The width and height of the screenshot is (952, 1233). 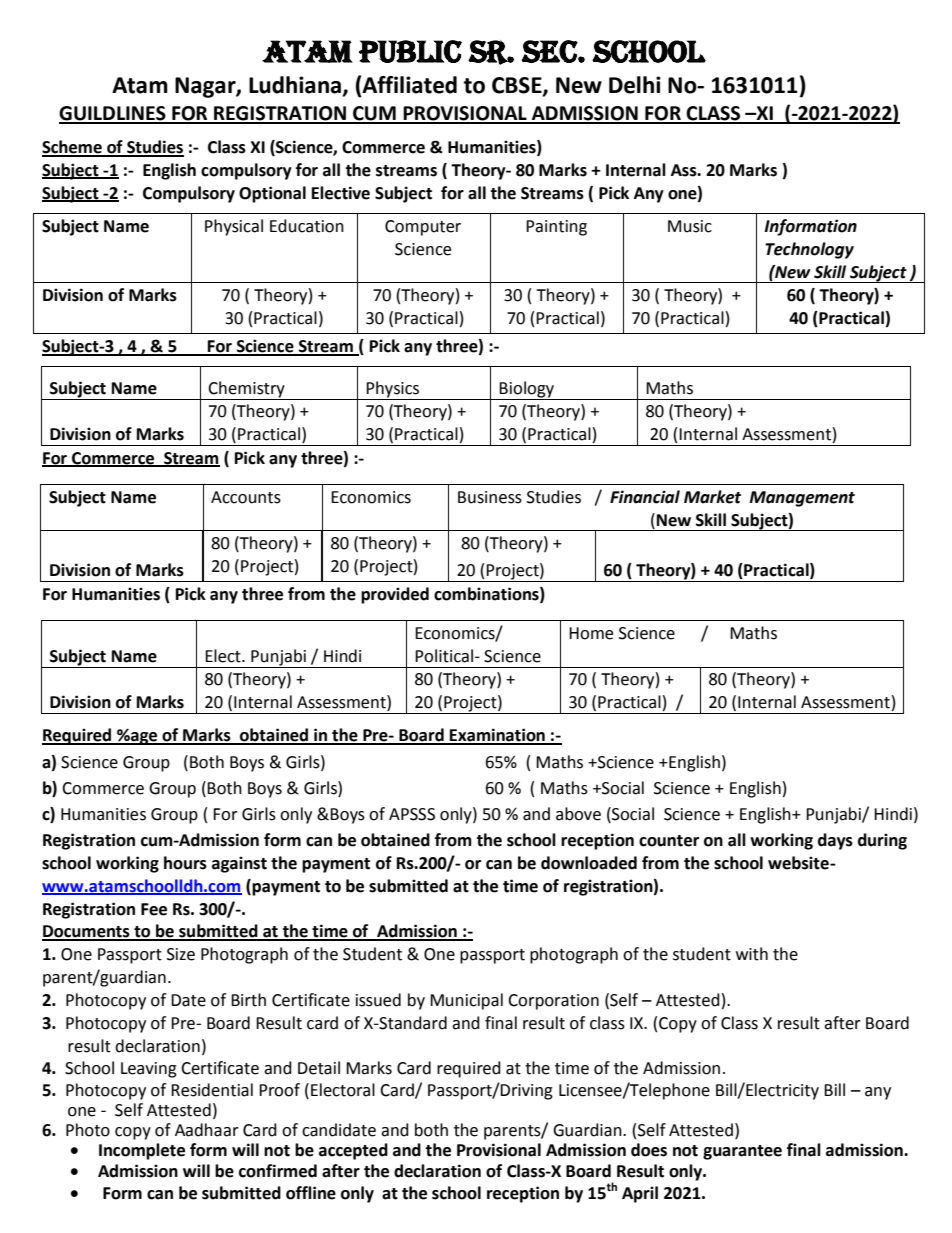 What do you see at coordinates (73, 148) in the screenshot?
I see `Scheme` at bounding box center [73, 148].
